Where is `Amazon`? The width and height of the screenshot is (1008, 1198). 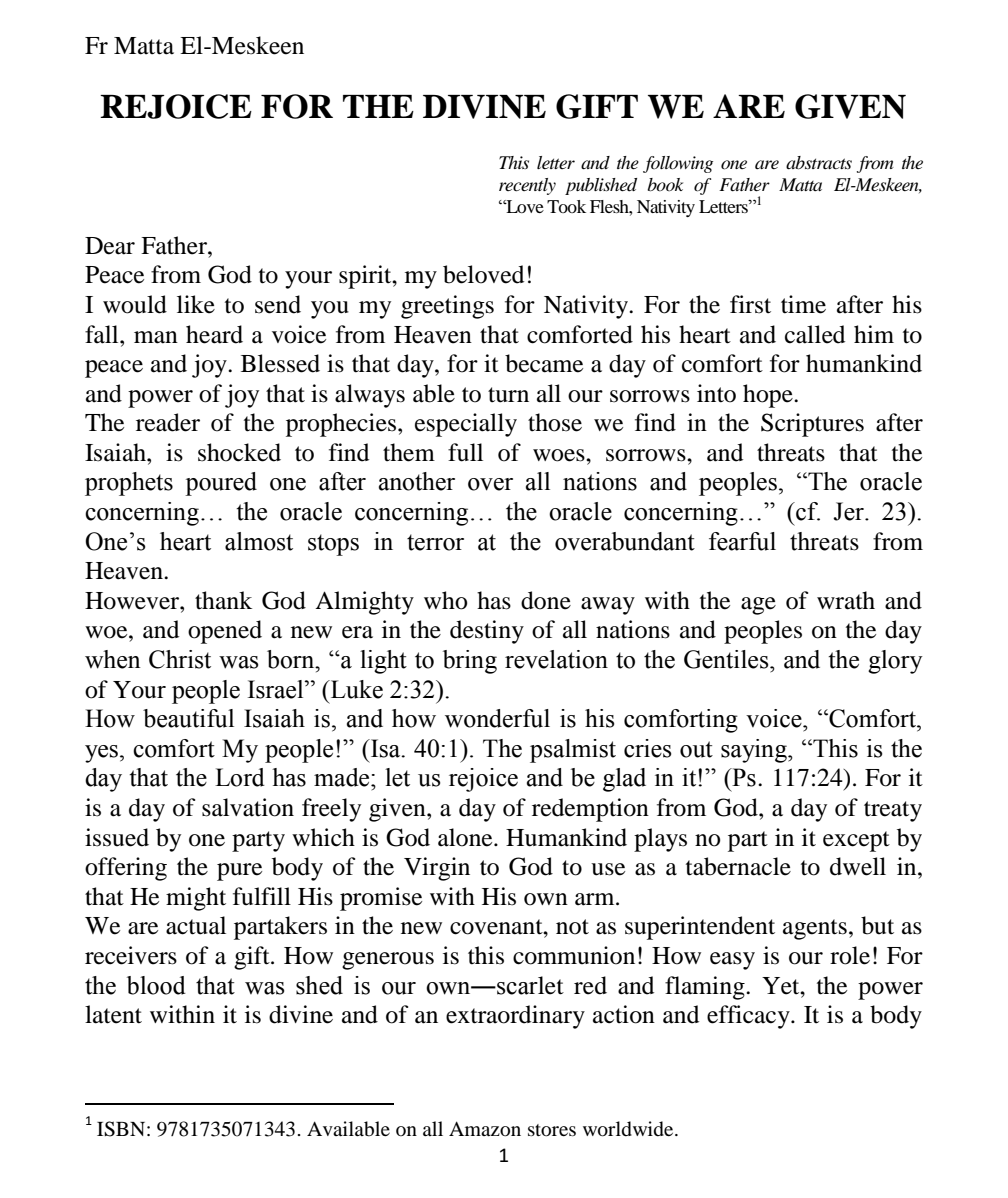
Amazon is located at coordinates (485, 1129).
